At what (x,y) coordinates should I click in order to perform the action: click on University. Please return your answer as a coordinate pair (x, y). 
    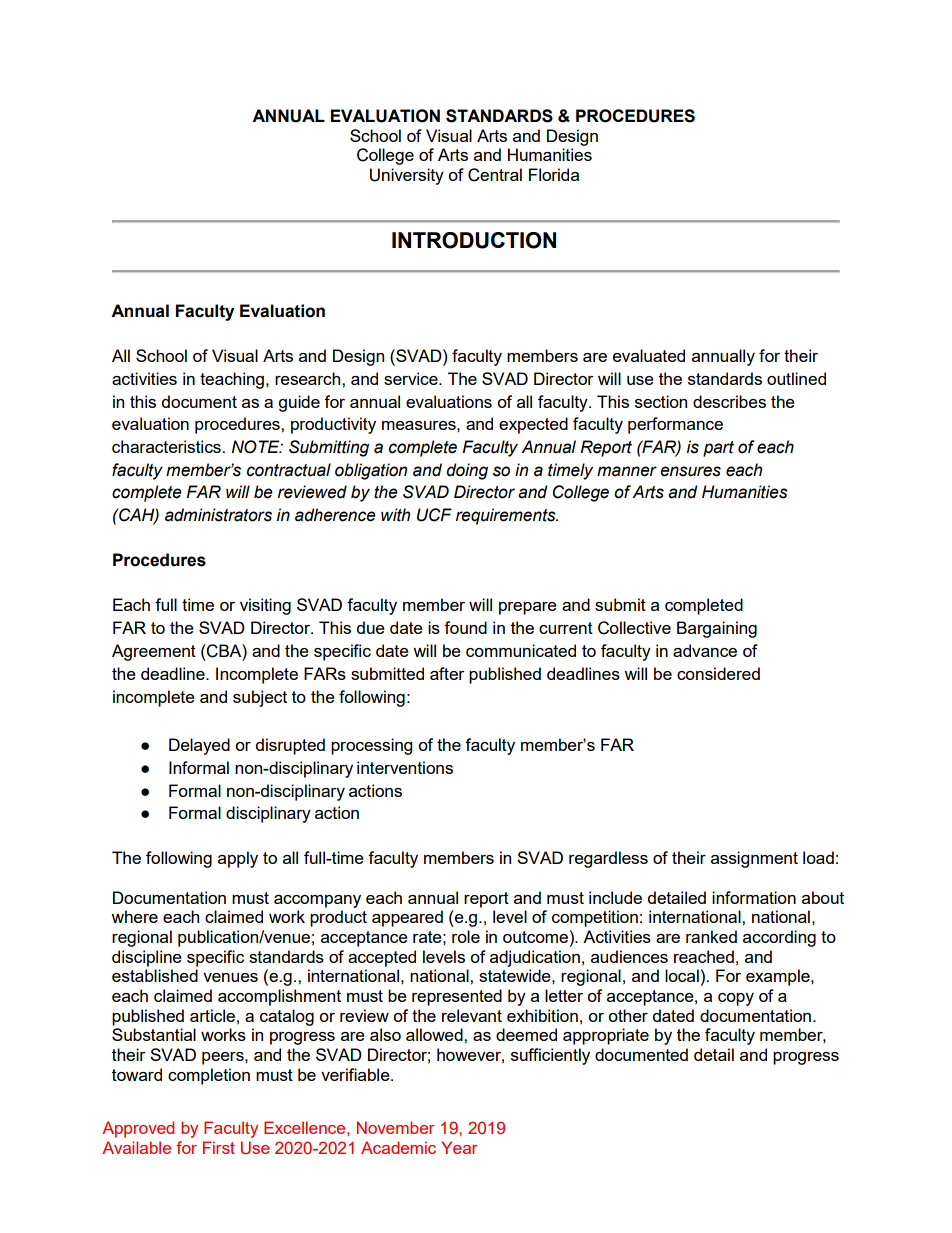
    Looking at the image, I should click on (407, 176).
